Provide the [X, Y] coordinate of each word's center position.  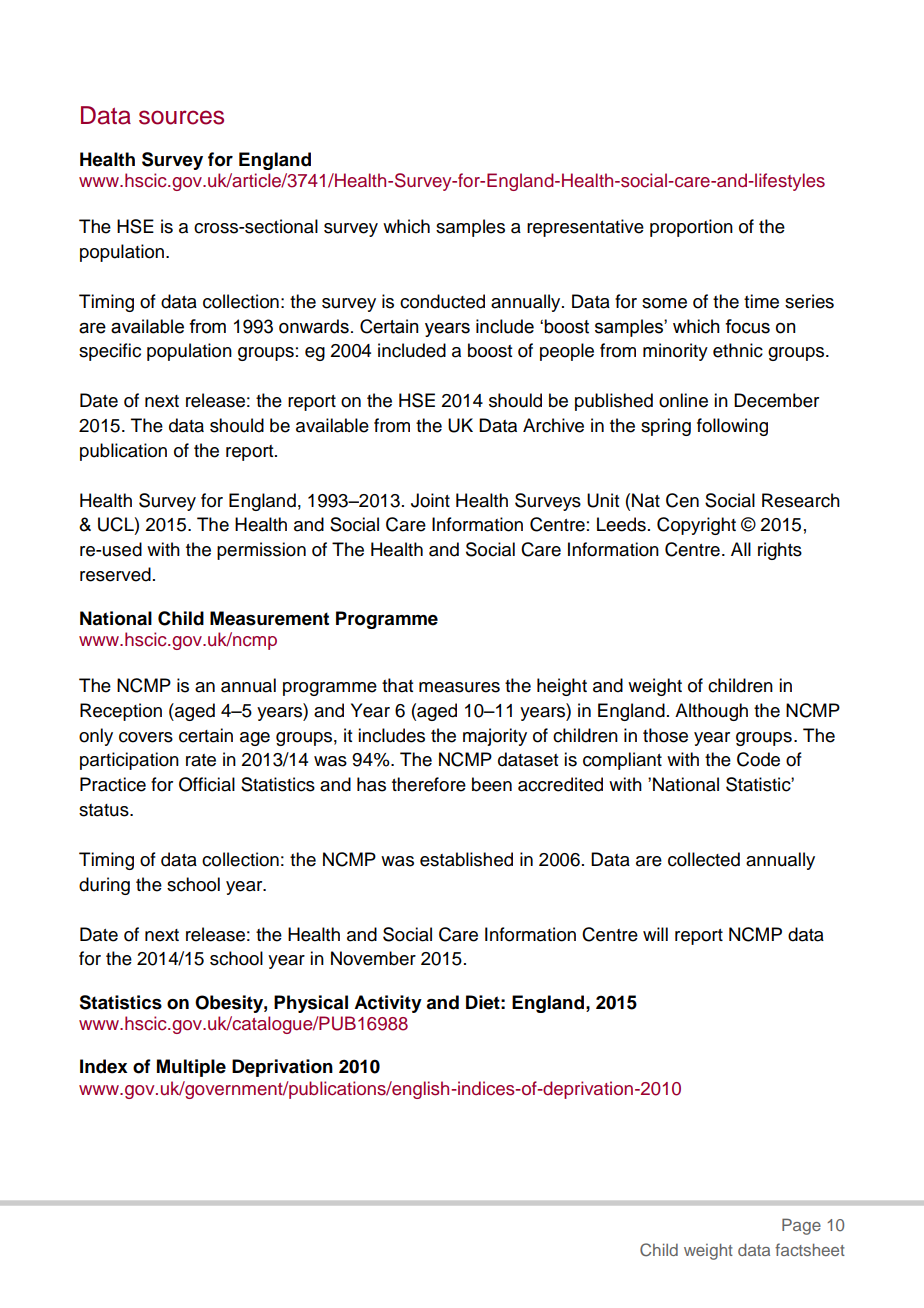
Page [801, 1226]
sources [181, 117]
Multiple [191, 1068]
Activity [388, 1004]
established [466, 859]
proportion [691, 228]
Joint [430, 500]
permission [261, 551]
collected [704, 859]
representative [585, 228]
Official [207, 784]
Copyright [696, 526]
